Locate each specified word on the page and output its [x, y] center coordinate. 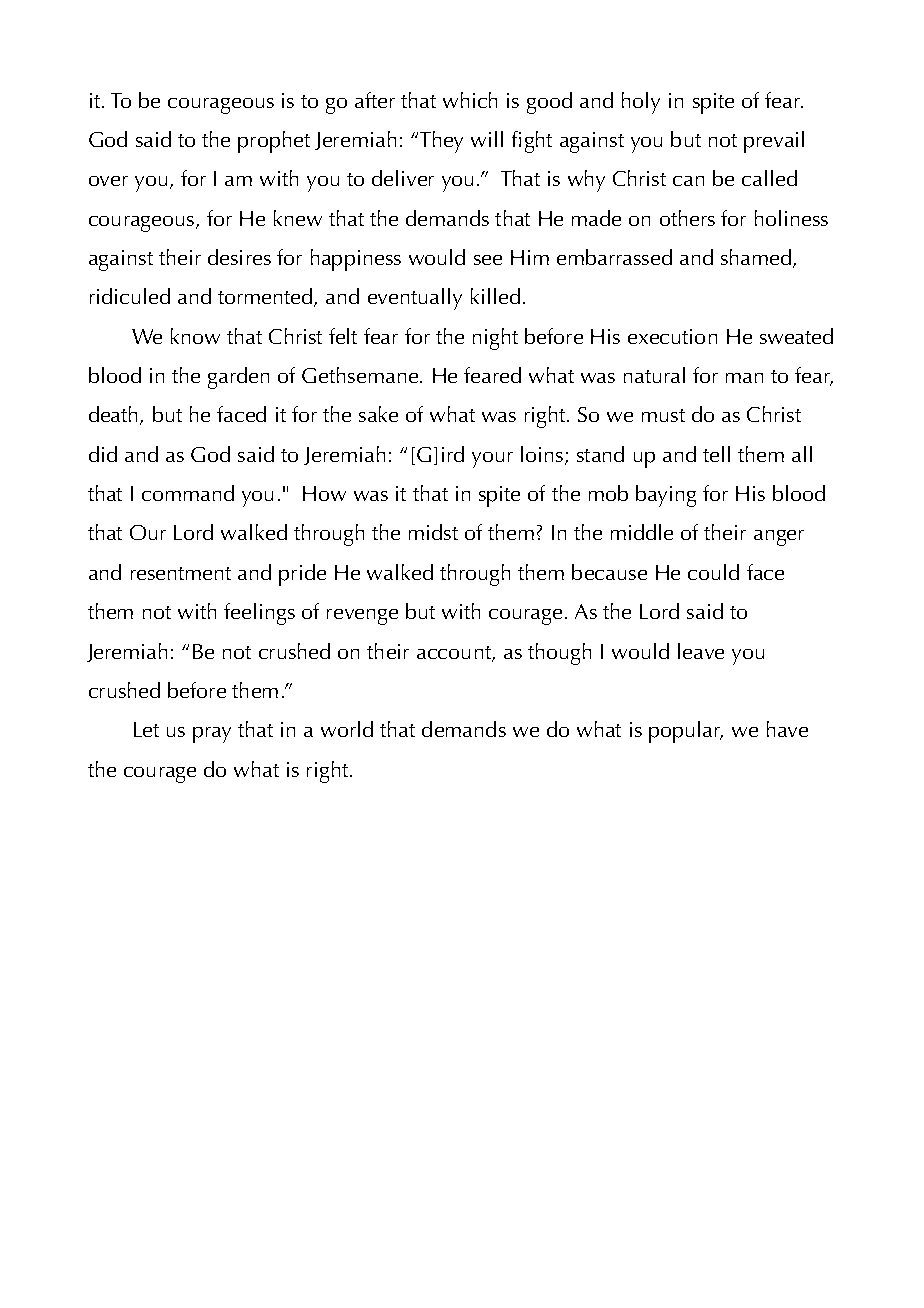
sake [378, 414]
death [115, 415]
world [347, 729]
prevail [774, 142]
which [470, 100]
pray [212, 735]
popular [686, 732]
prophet [274, 142]
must [663, 415]
